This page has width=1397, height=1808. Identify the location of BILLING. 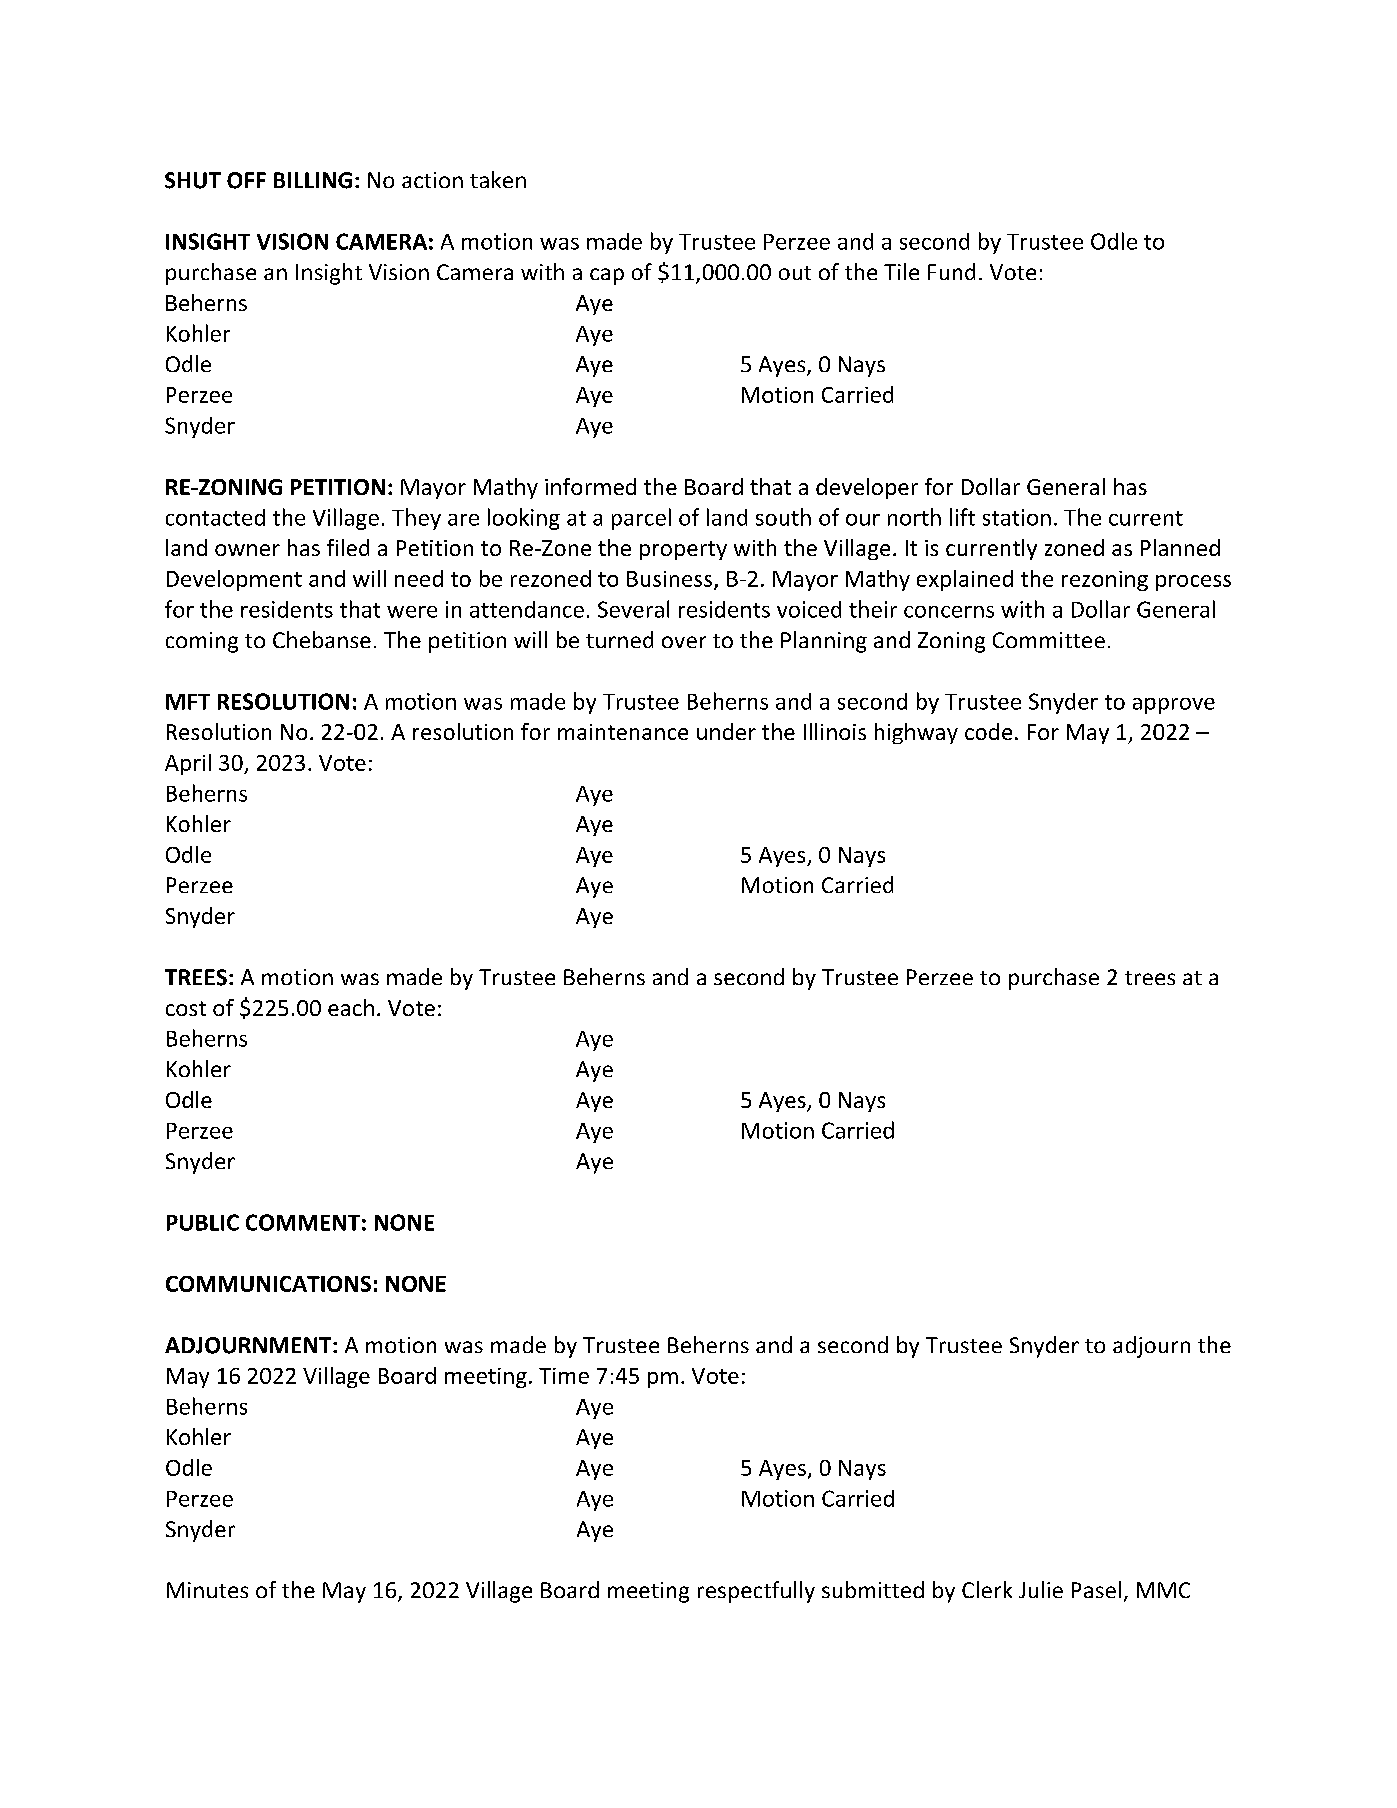
(313, 180).
